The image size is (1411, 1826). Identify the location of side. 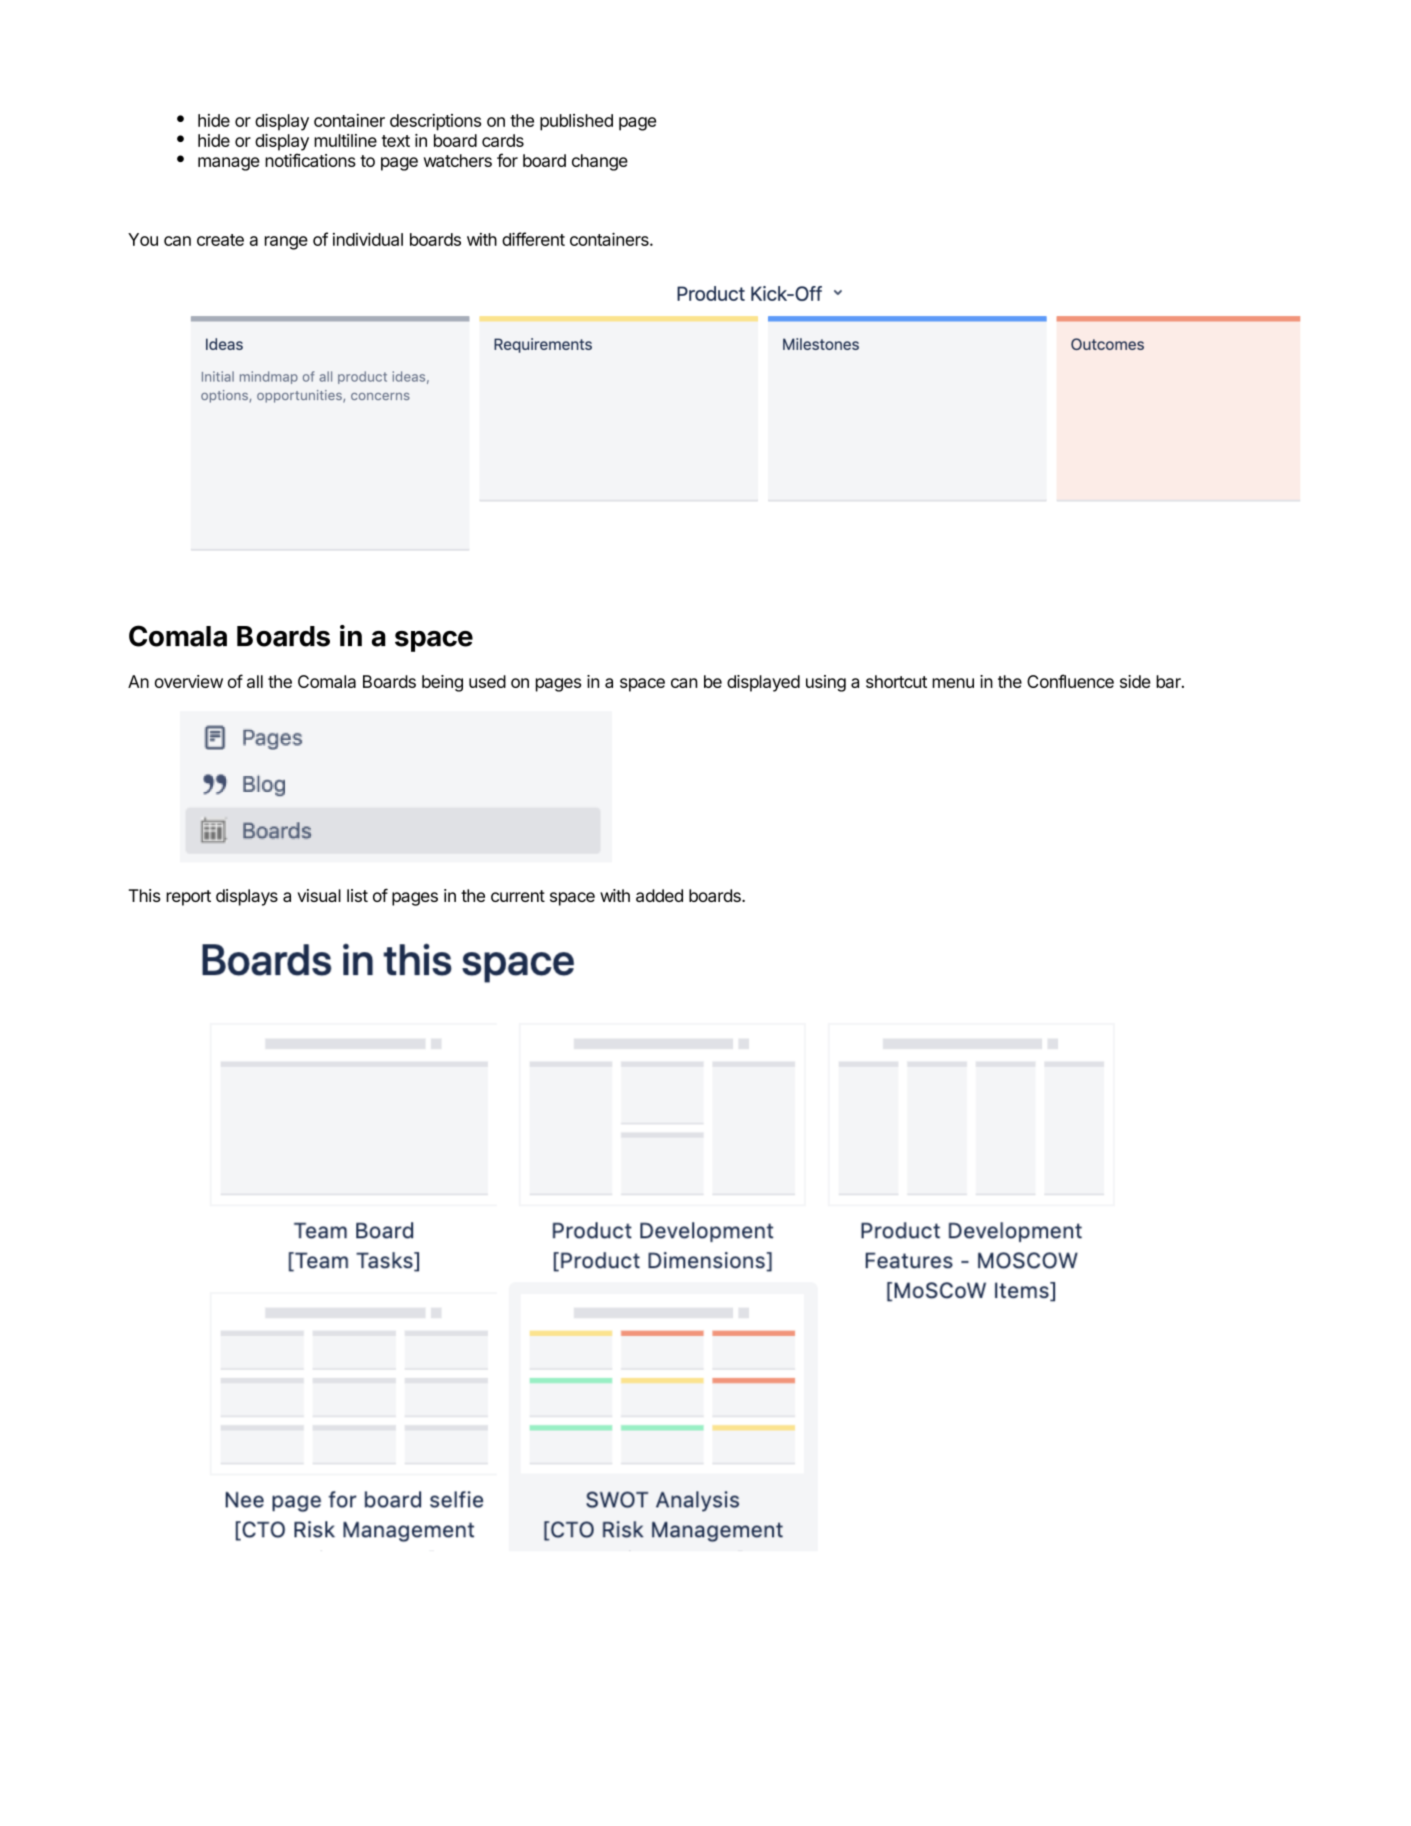
(1135, 681).
